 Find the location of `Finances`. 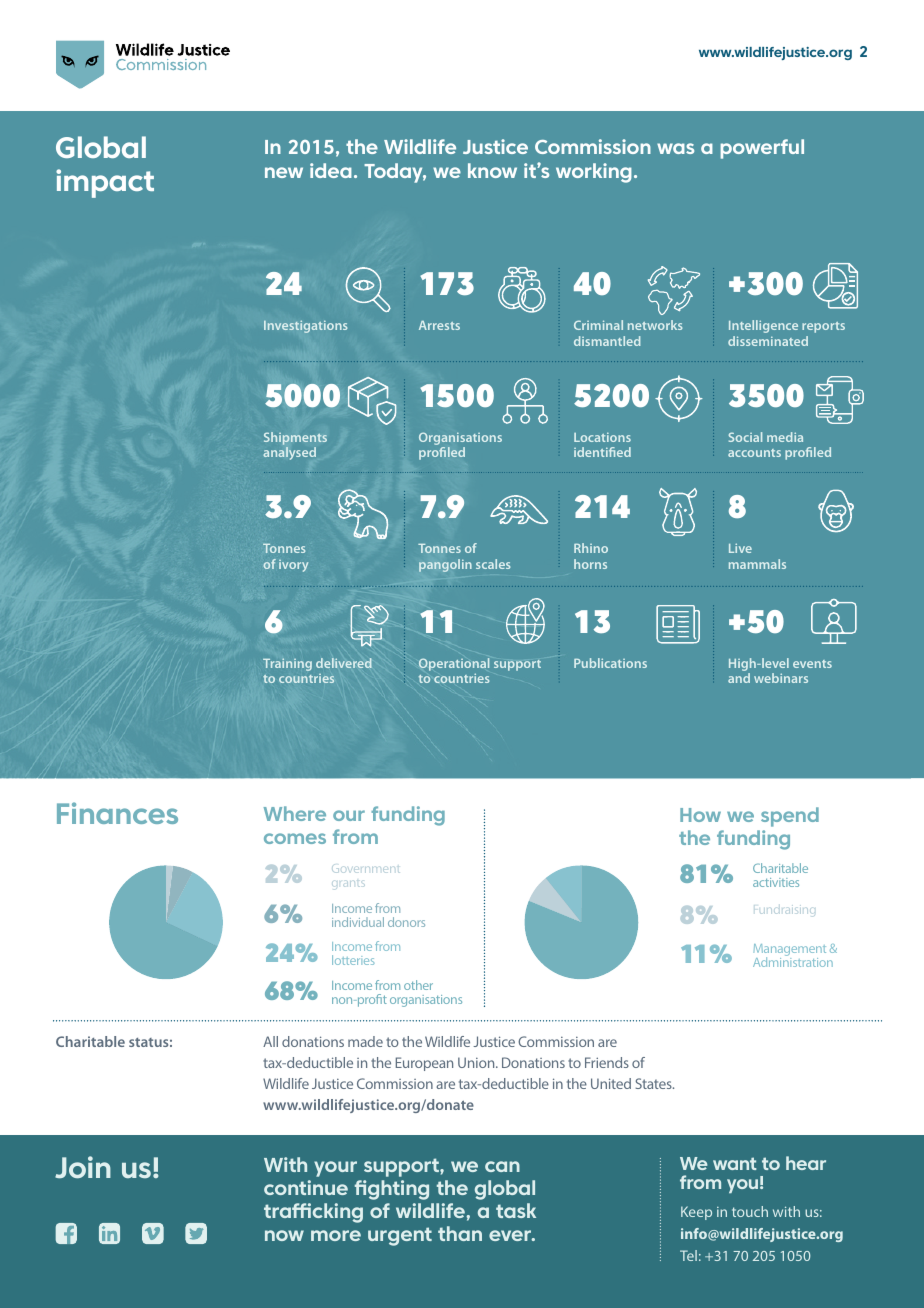

Finances is located at coordinates (117, 813).
